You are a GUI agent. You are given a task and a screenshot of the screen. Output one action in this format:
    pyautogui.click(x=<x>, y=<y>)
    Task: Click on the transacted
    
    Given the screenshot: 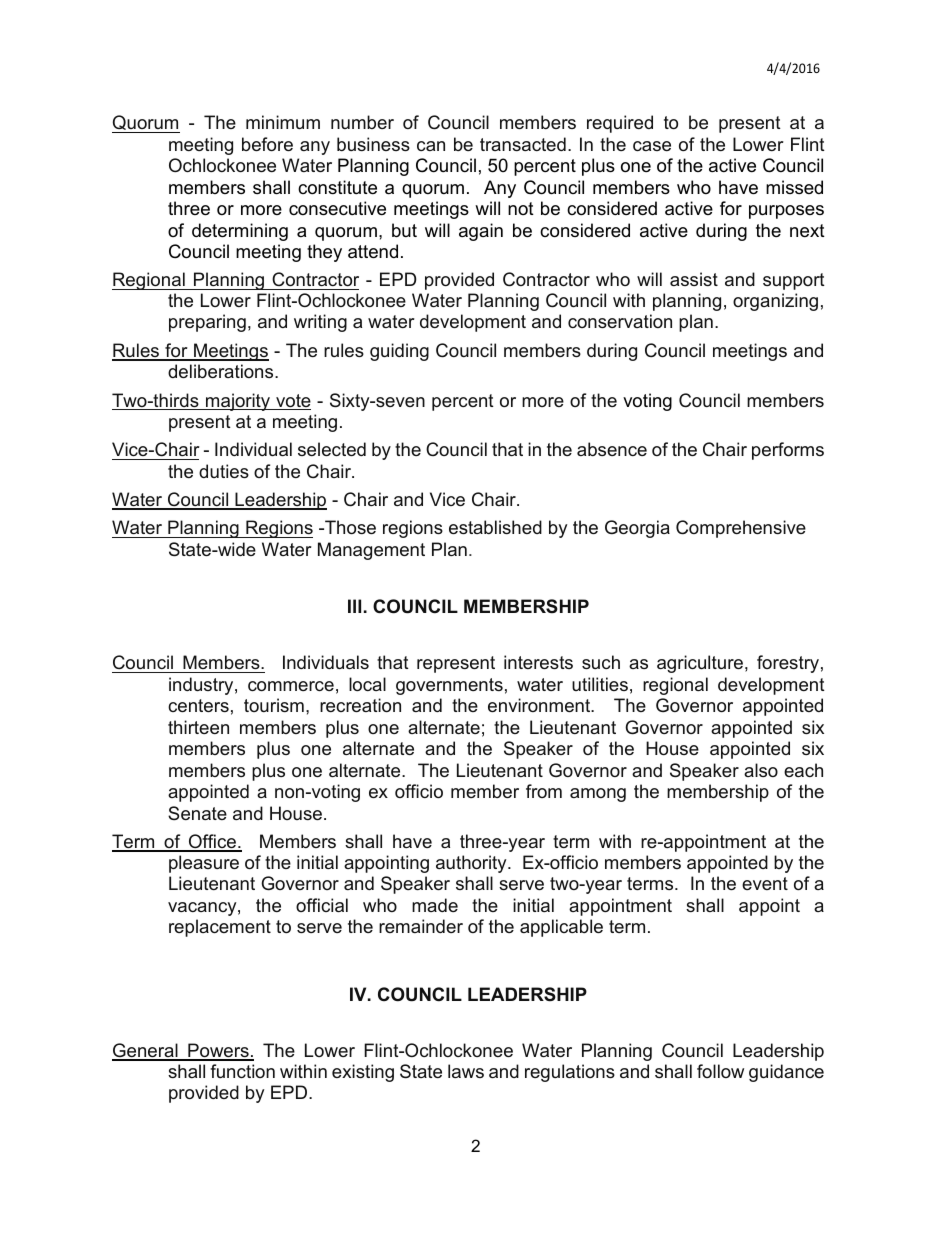 What is the action you would take?
    pyautogui.click(x=523, y=144)
